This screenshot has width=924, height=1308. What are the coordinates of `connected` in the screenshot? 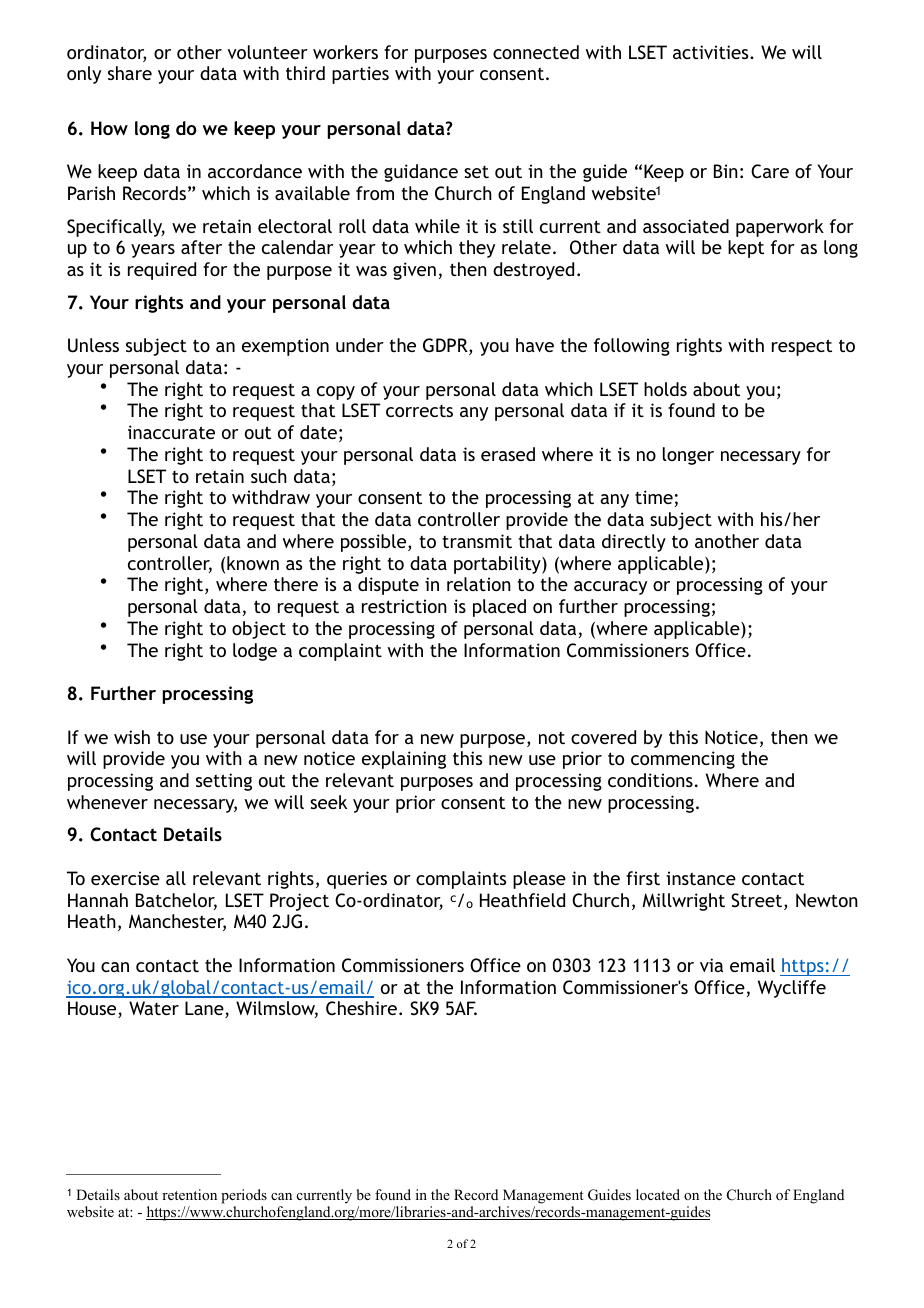 It's located at (536, 52).
